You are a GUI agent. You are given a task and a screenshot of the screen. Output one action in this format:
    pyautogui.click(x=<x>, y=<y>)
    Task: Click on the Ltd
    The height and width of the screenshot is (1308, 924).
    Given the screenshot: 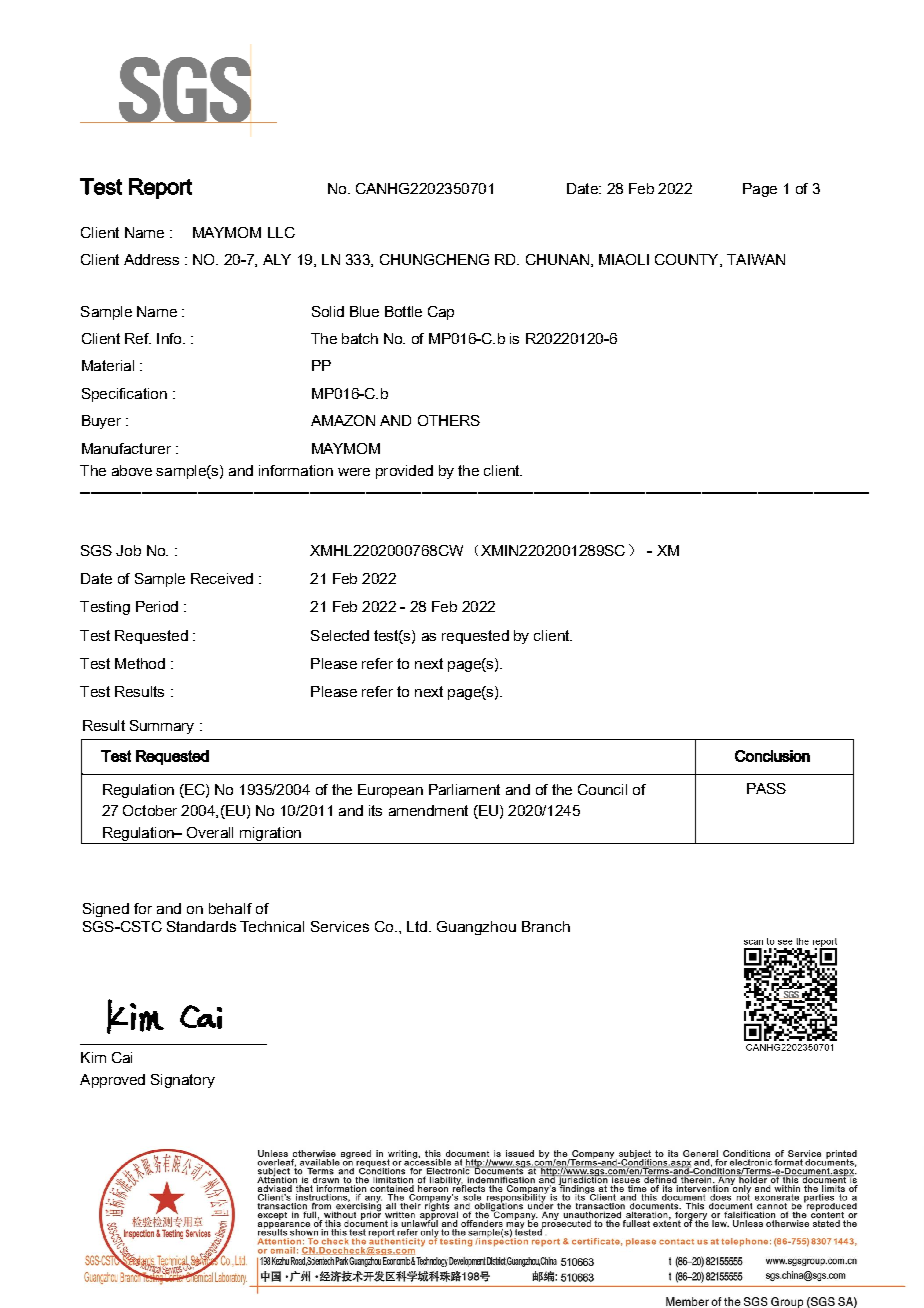 What is the action you would take?
    pyautogui.click(x=418, y=926)
